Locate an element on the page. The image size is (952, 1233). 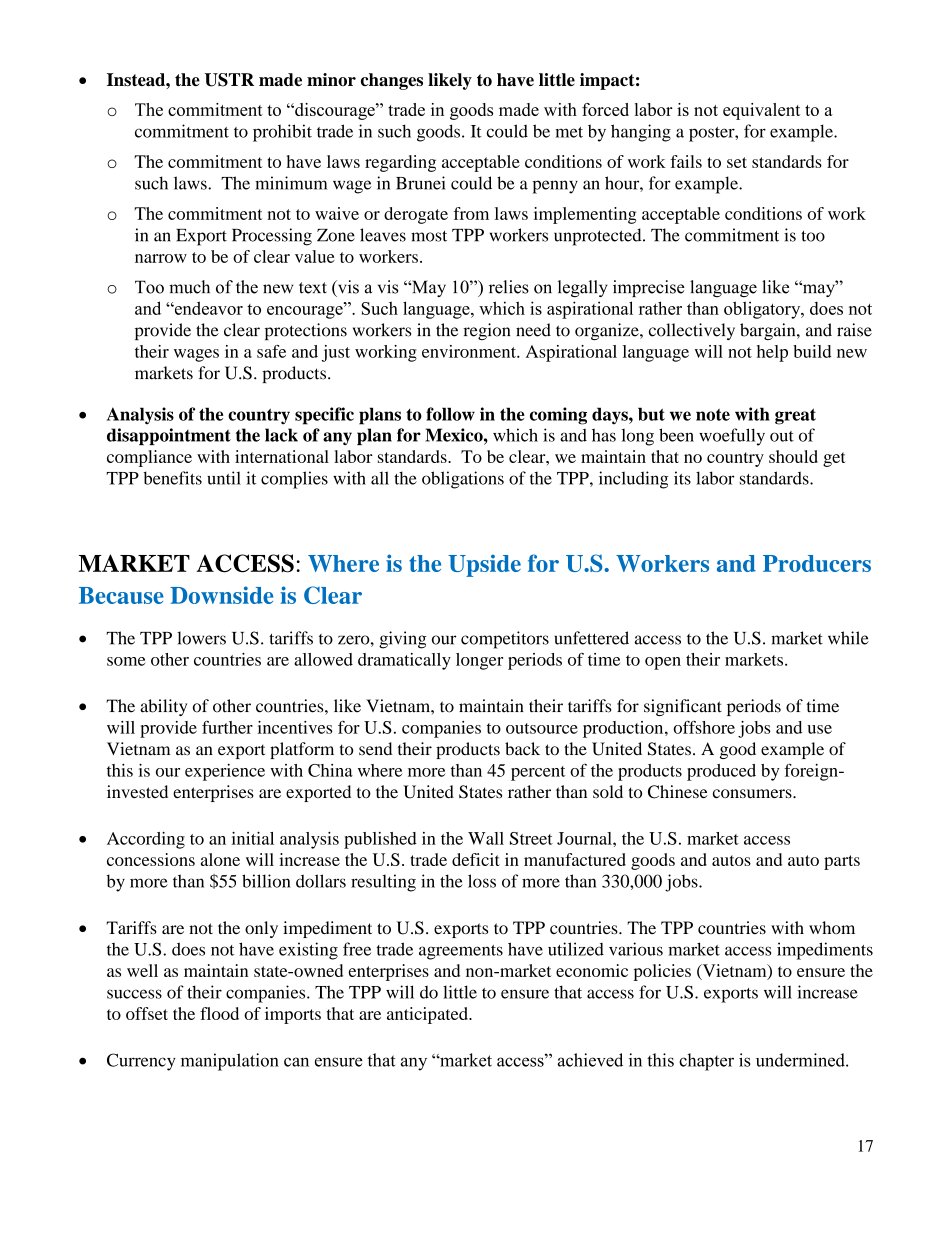
Wall is located at coordinates (486, 838).
